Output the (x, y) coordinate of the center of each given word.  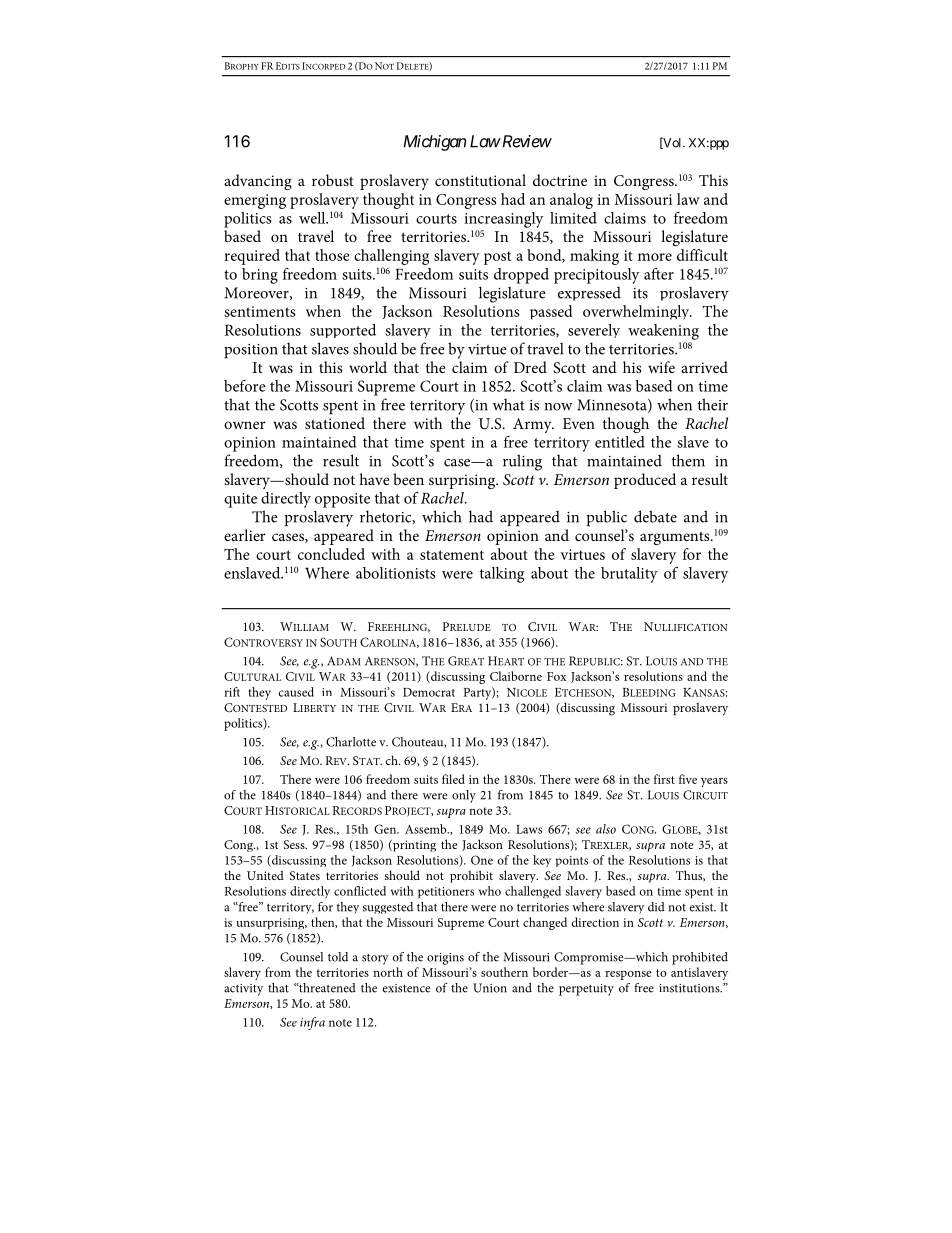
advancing (258, 182)
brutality (629, 575)
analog (571, 201)
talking (502, 575)
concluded (331, 554)
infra (312, 1023)
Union (490, 988)
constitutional (480, 180)
